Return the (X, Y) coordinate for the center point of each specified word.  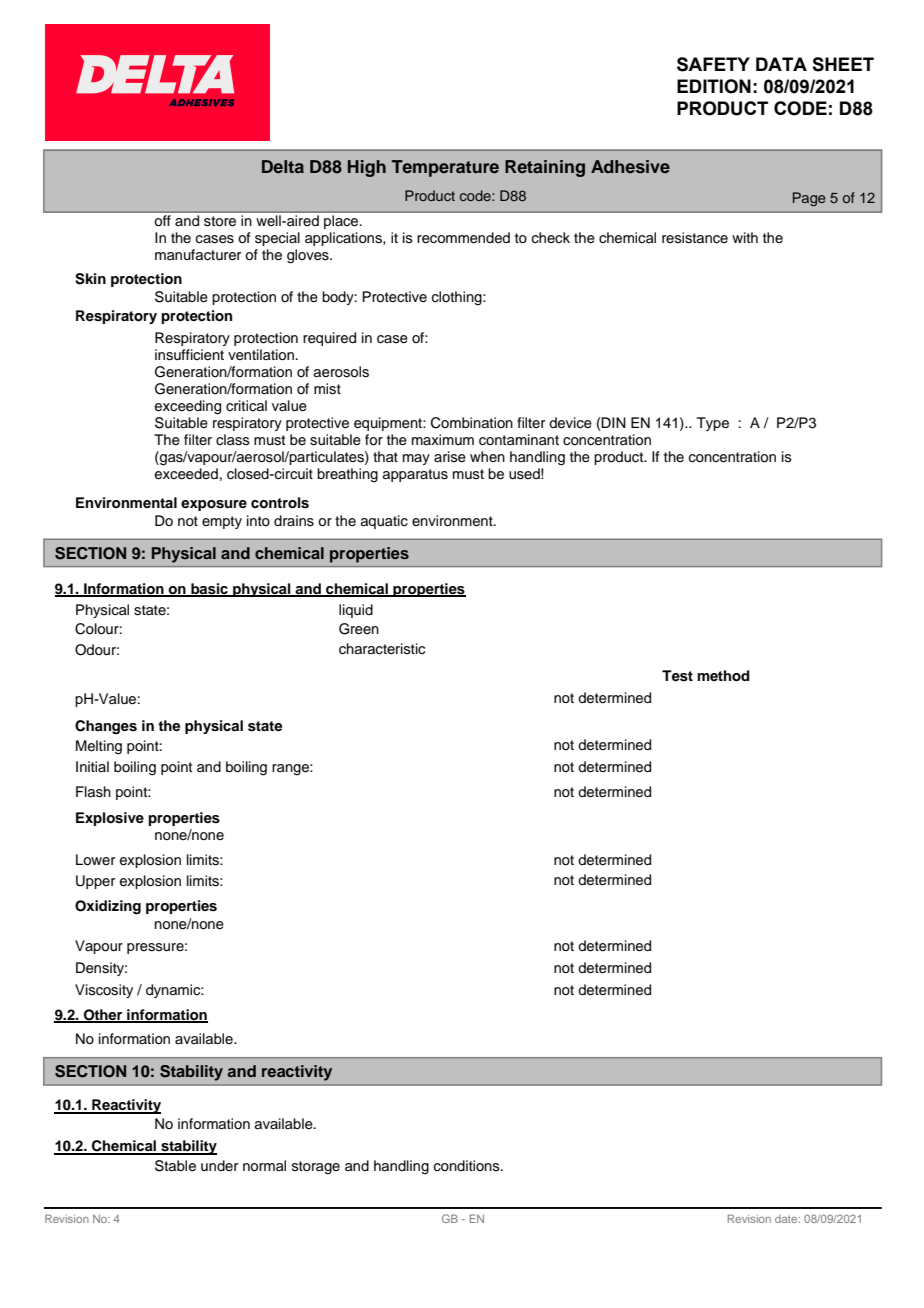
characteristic (382, 649)
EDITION (714, 86)
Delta (283, 166)
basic (209, 590)
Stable (175, 1166)
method (724, 676)
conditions (468, 1166)
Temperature (445, 168)
